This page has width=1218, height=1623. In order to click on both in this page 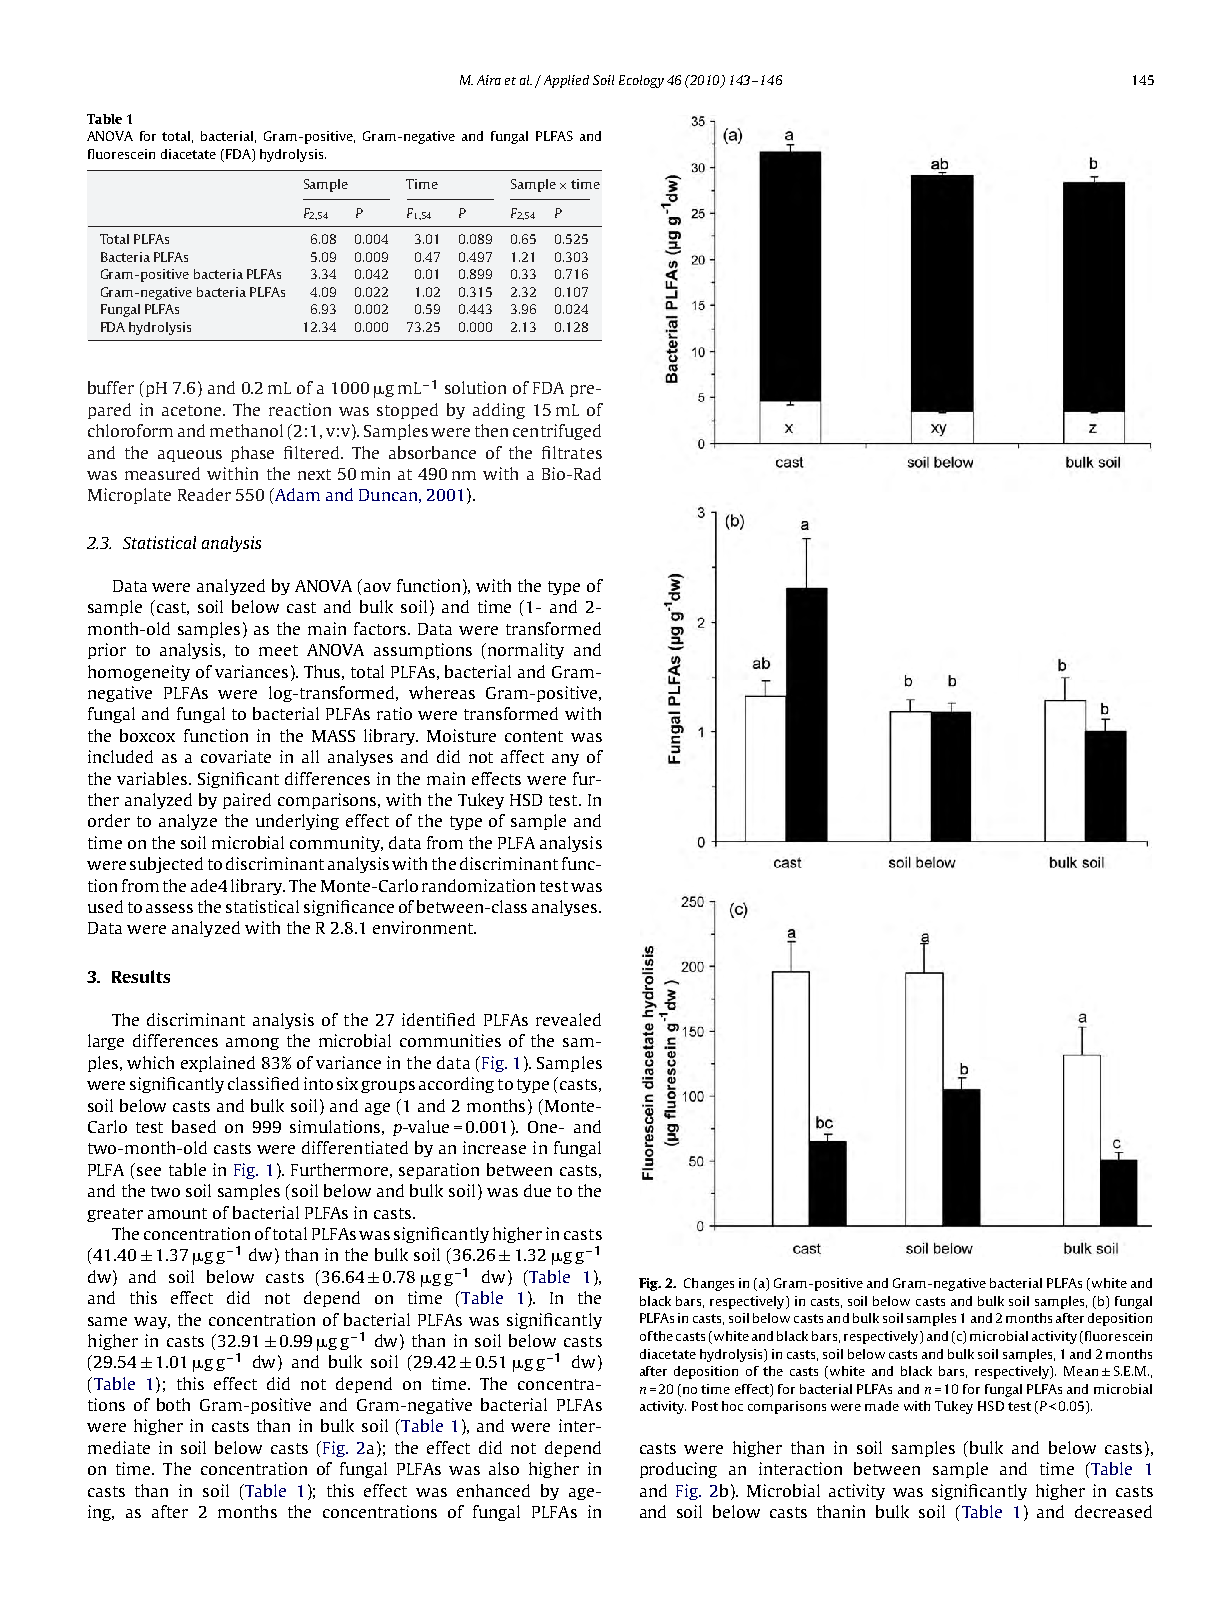, I will do `click(173, 1404)`.
